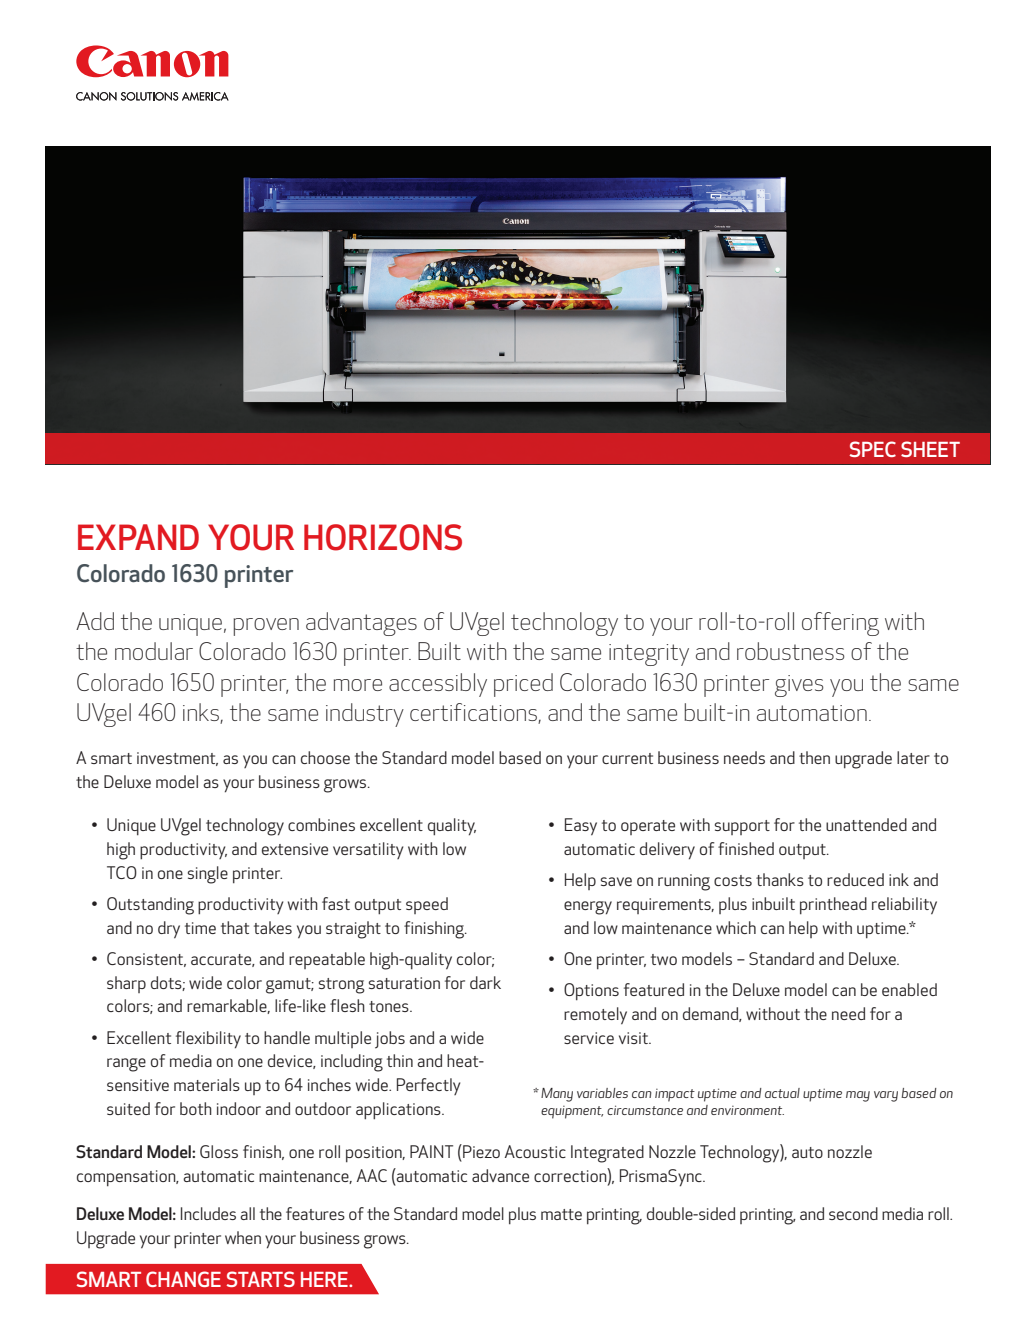 The width and height of the screenshot is (1036, 1340). Describe the element at coordinates (361, 624) in the screenshot. I see `advantages` at that location.
